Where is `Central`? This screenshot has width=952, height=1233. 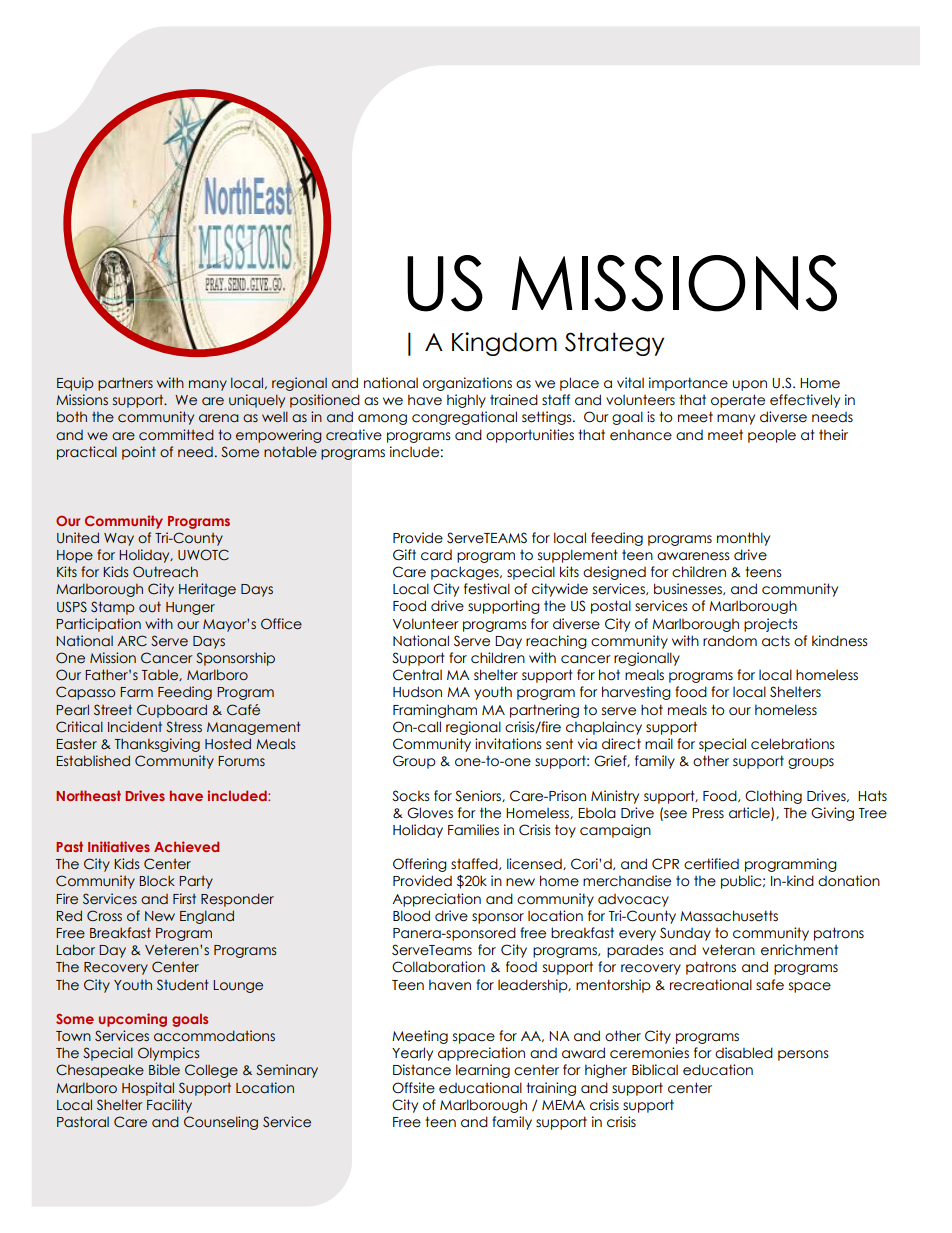
Central is located at coordinates (417, 675).
